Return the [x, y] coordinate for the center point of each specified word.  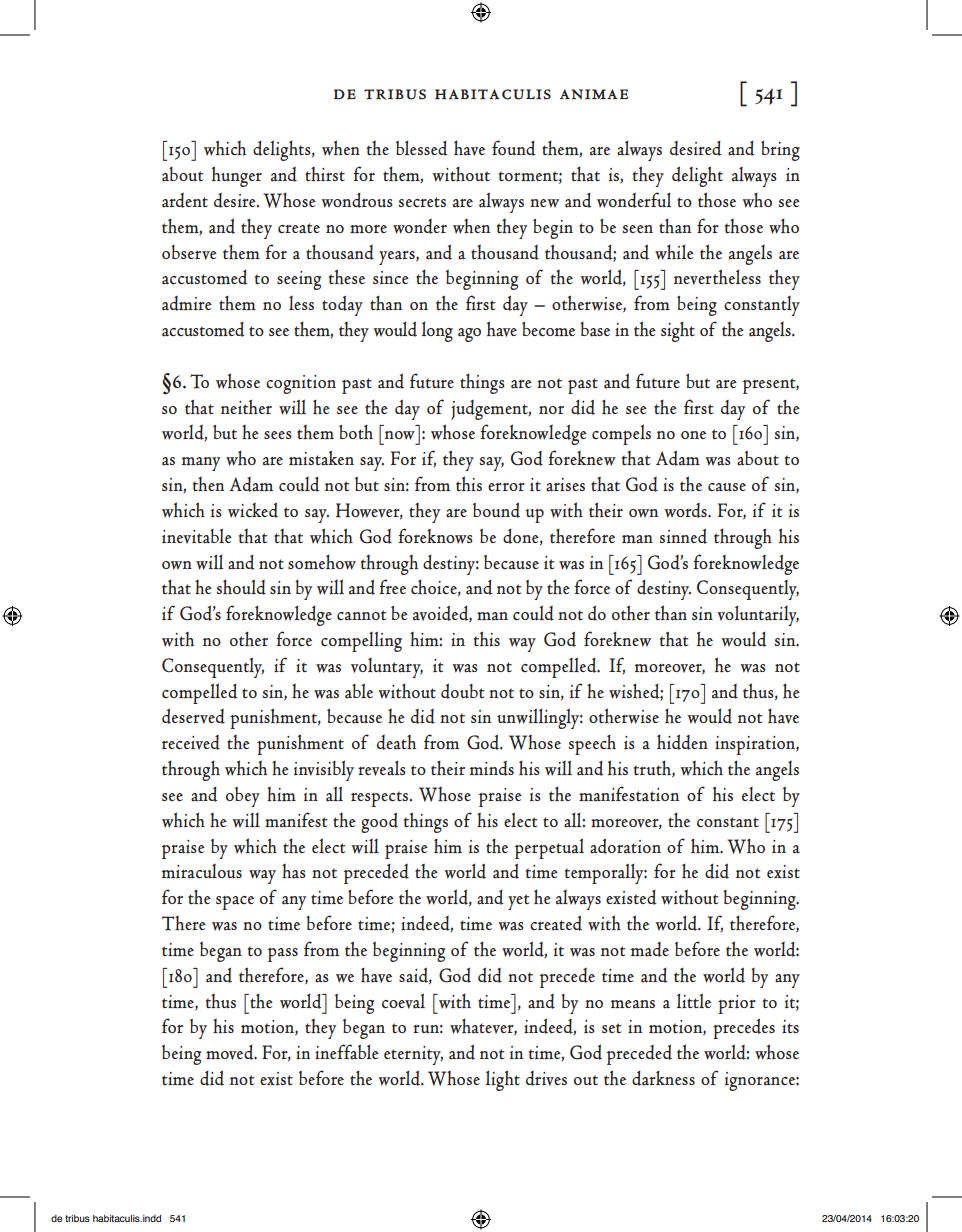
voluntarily [758, 615]
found [514, 148]
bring [780, 151]
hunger [237, 176]
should [241, 587]
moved [231, 1052]
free [392, 586]
